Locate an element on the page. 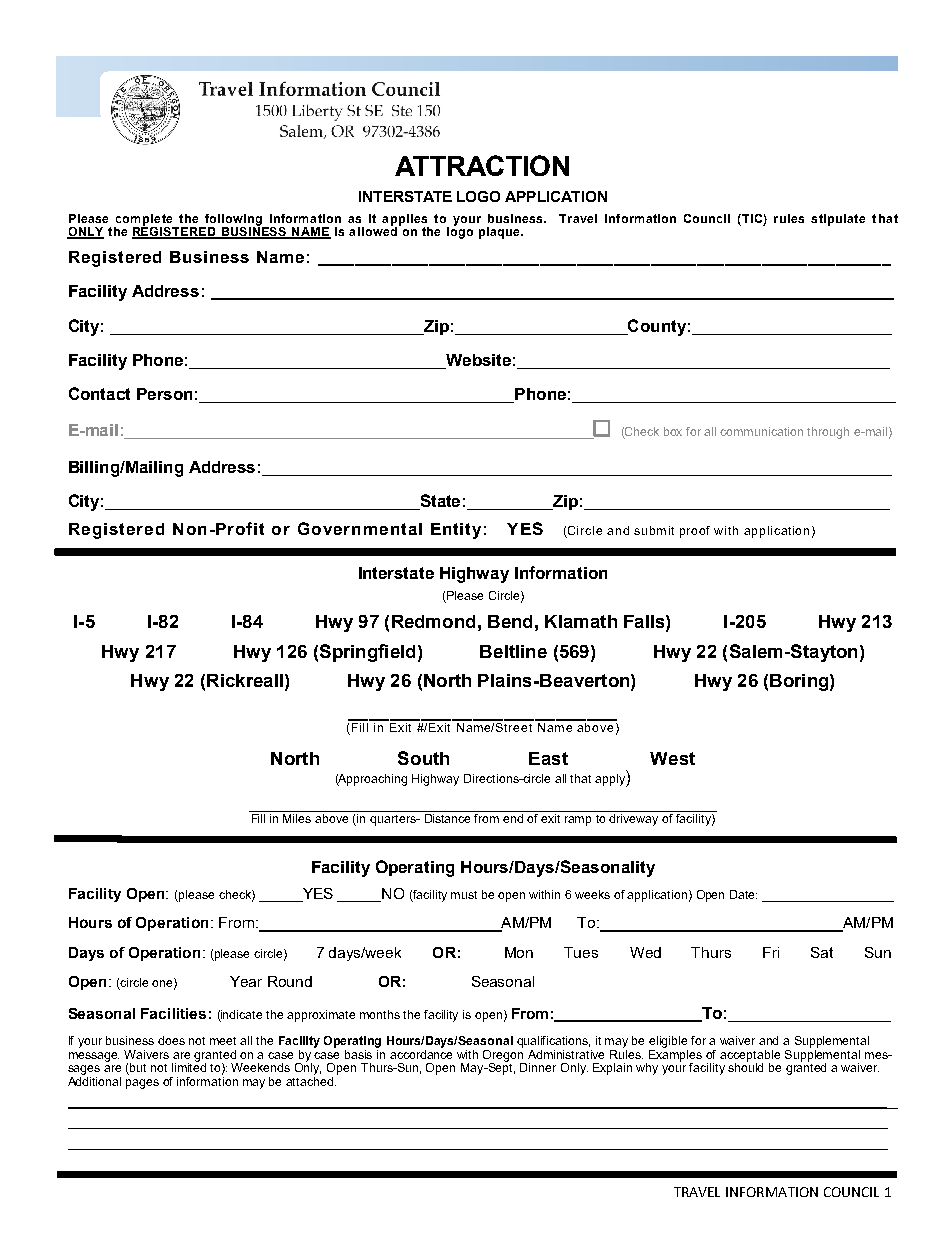 The height and width of the document is (1233, 952). proof is located at coordinates (695, 532).
